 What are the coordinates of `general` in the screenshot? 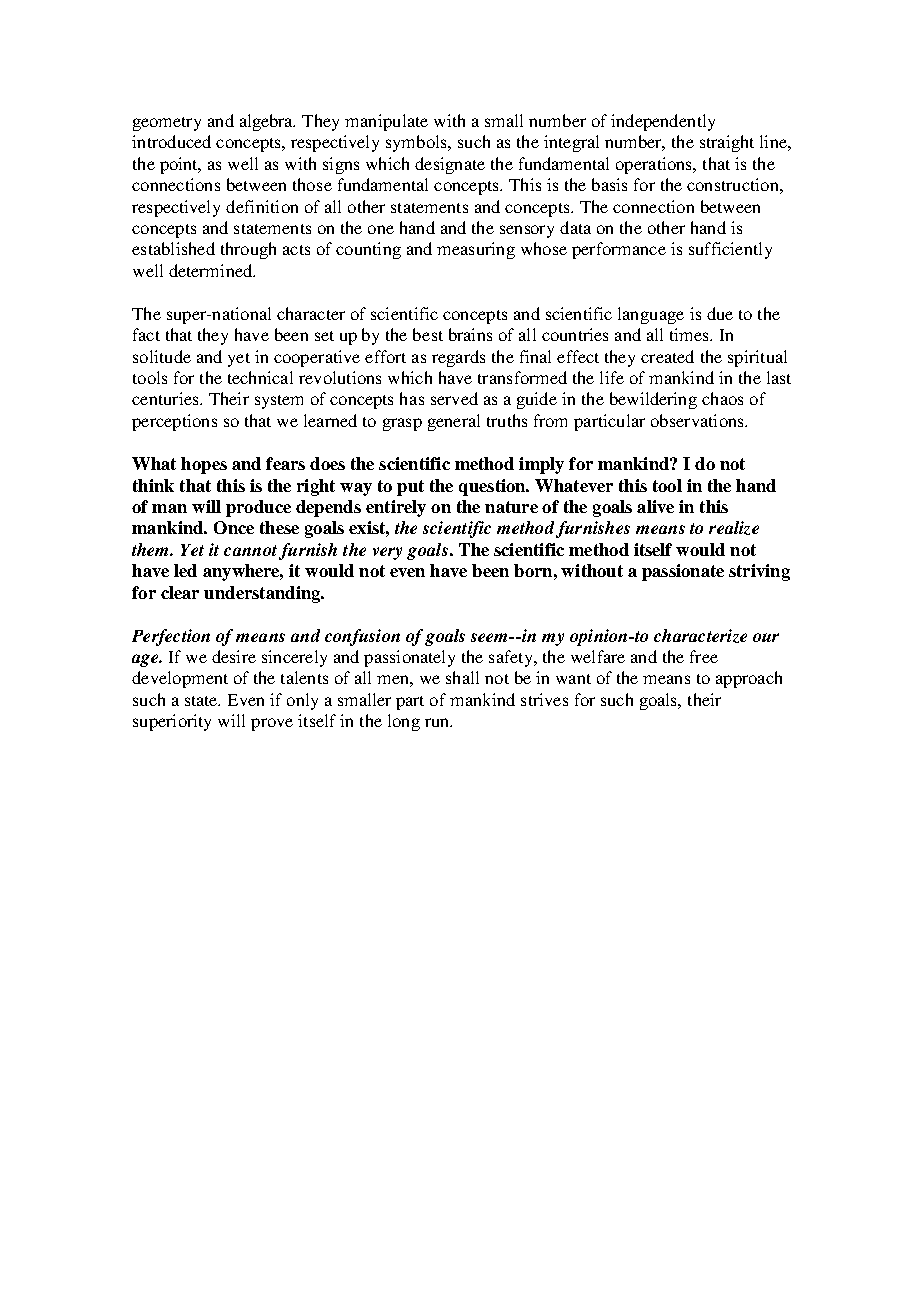 It's located at (454, 422).
